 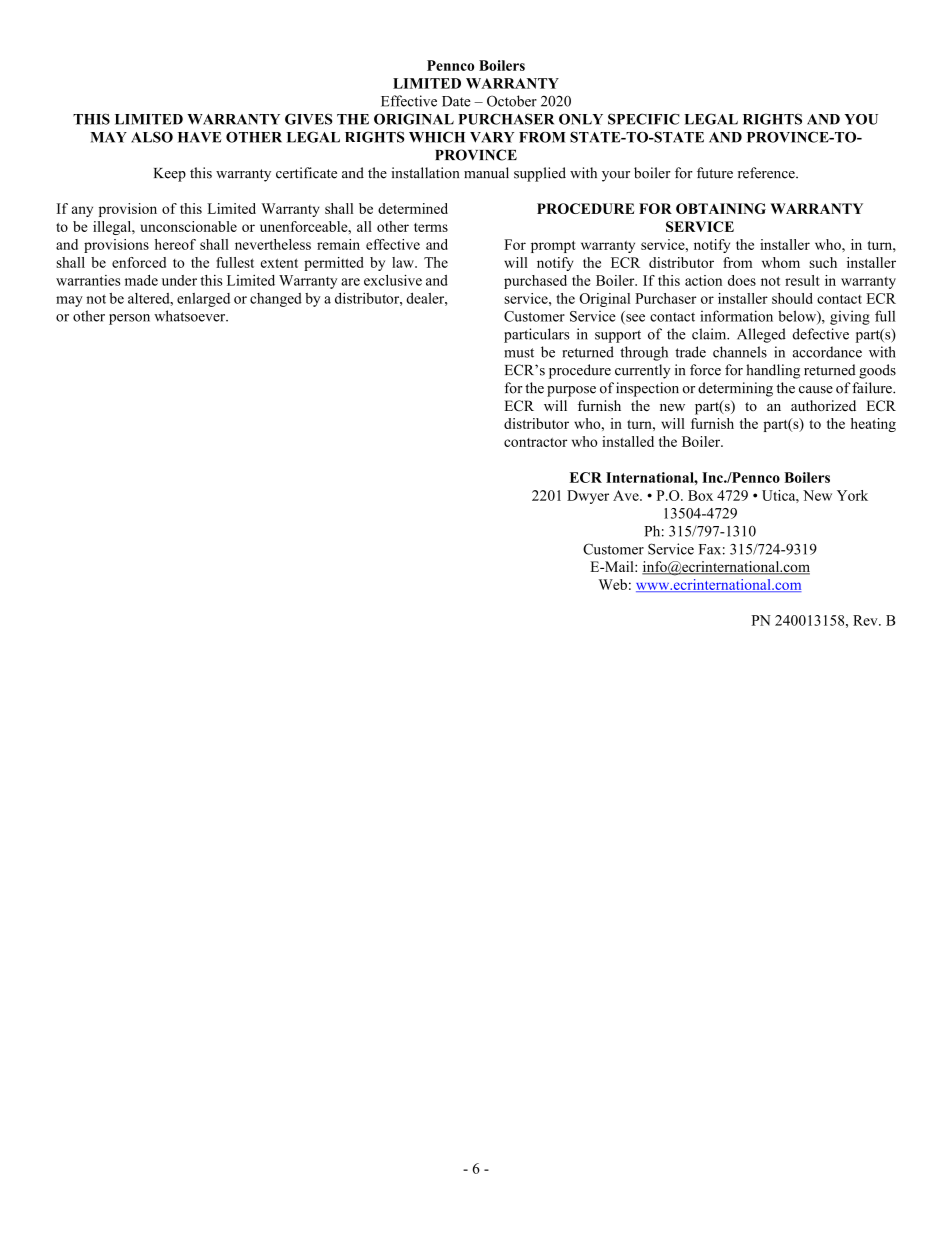 I want to click on Date, so click(x=456, y=101).
